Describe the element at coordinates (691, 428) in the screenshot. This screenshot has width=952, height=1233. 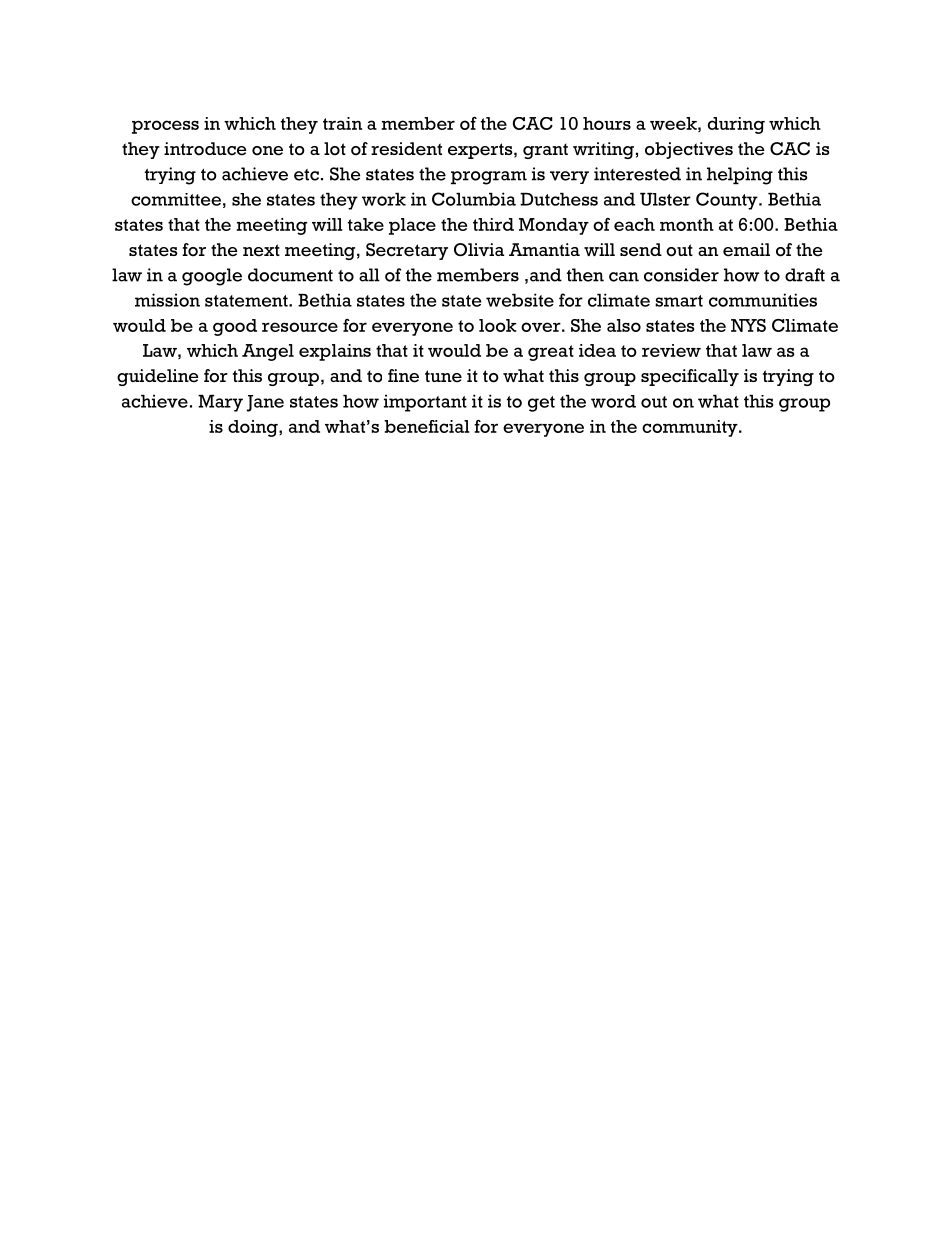
I see `community` at that location.
